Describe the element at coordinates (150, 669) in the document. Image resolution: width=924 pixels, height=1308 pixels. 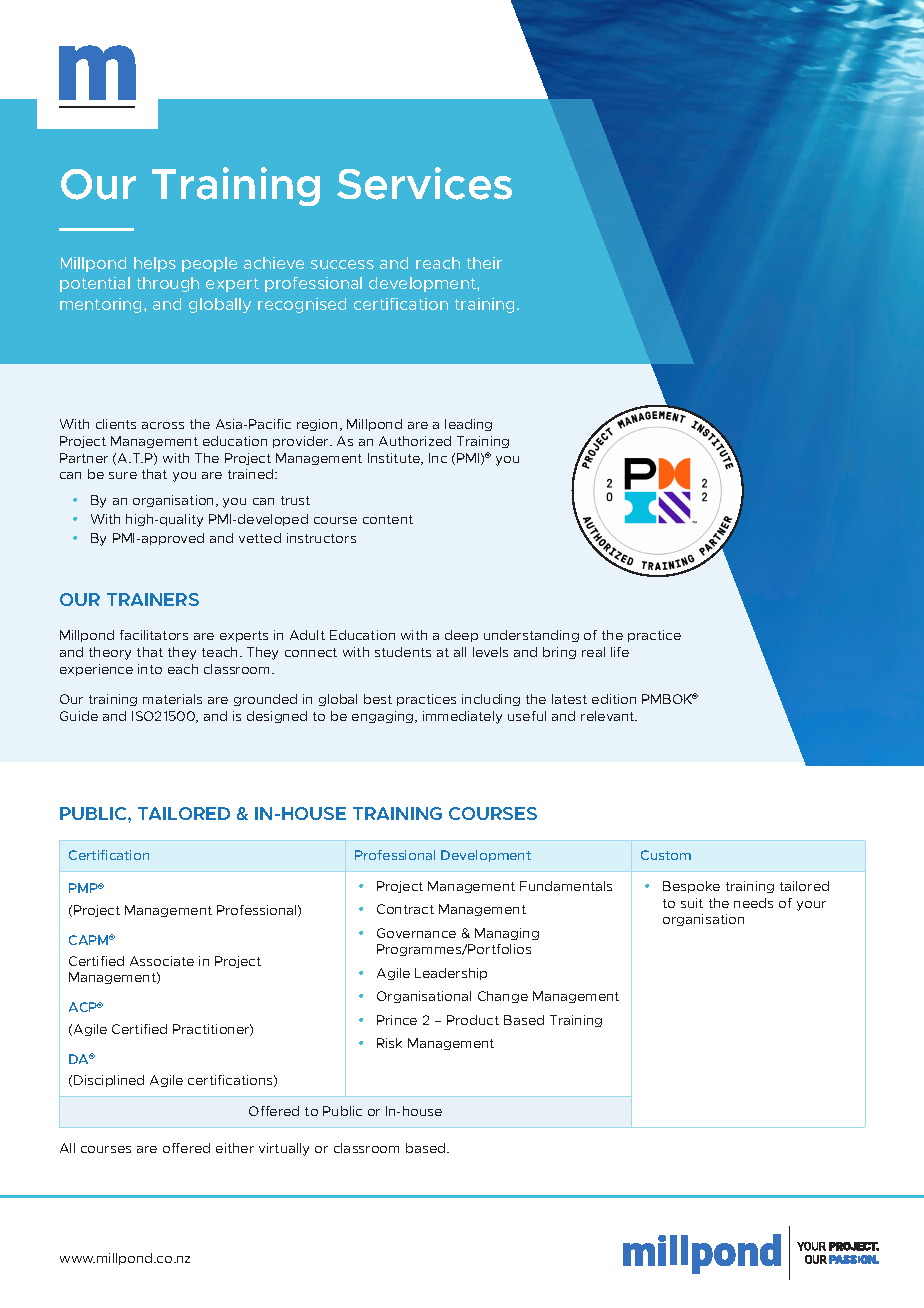
I see `into` at that location.
